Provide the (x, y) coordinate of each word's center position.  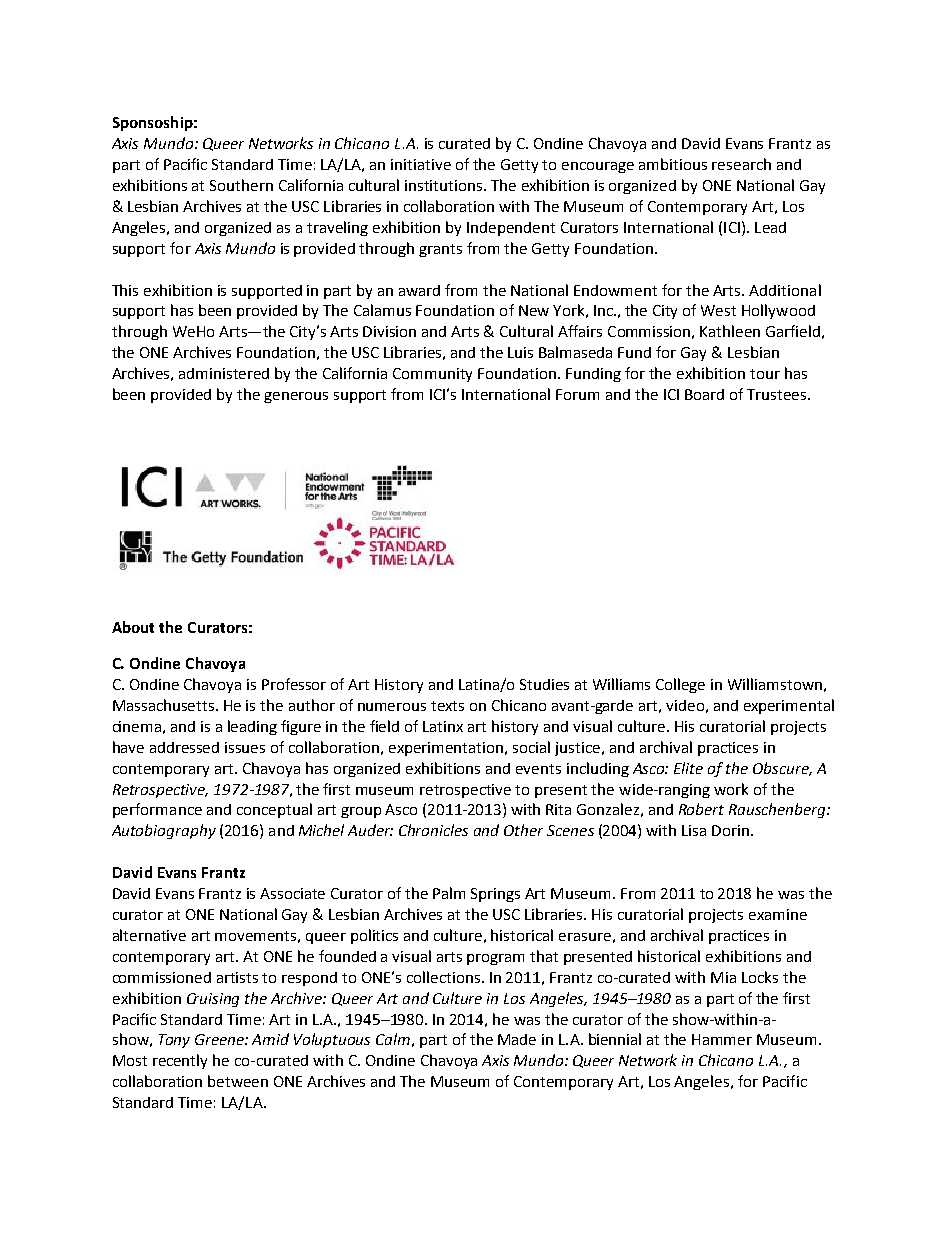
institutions (445, 185)
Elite (688, 768)
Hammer (722, 1039)
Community (432, 375)
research (741, 164)
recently (180, 1061)
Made (517, 1039)
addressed (184, 747)
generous (296, 397)
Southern (241, 185)
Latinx (443, 726)
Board (704, 394)
